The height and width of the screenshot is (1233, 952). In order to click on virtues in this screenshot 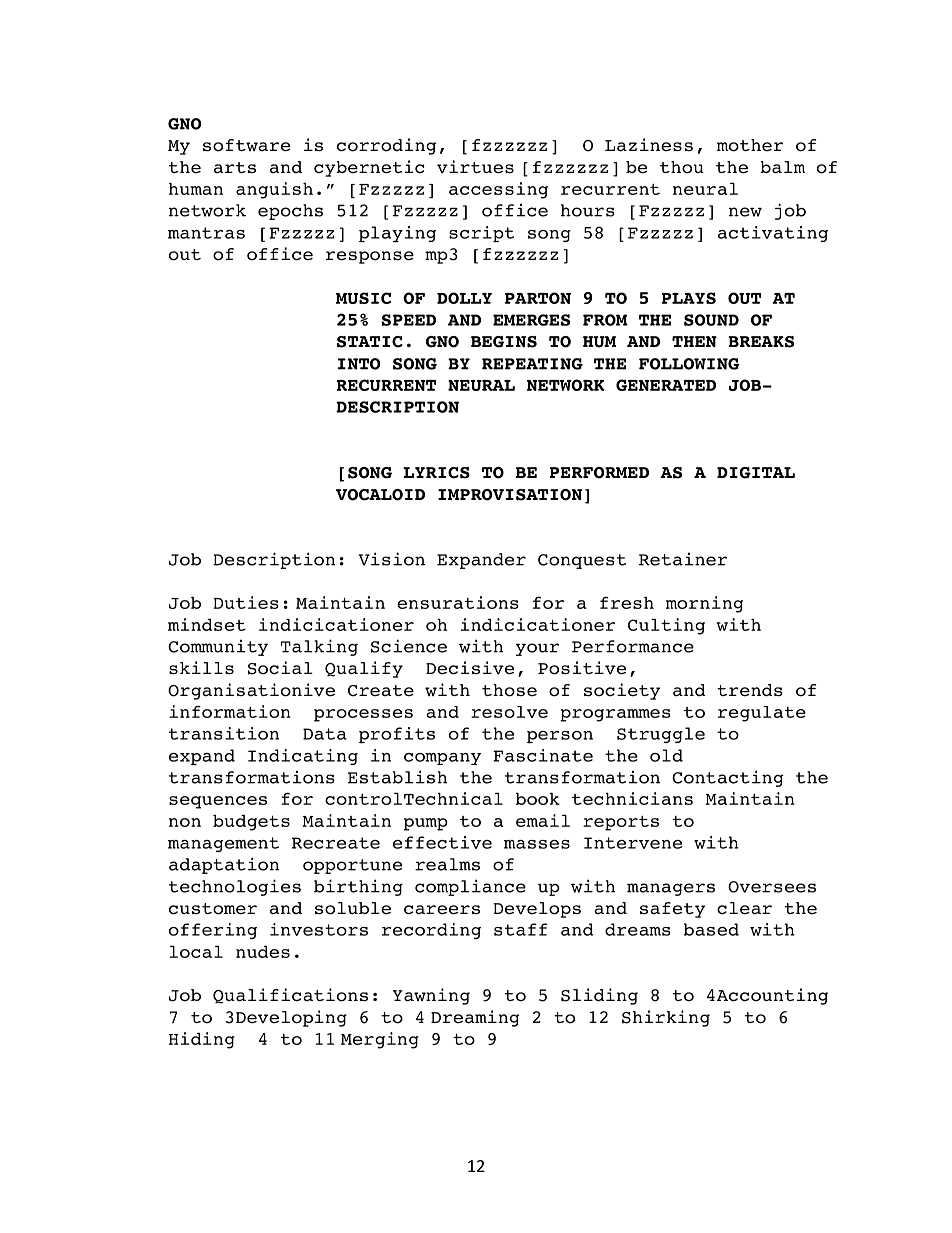, I will do `click(475, 167)`.
